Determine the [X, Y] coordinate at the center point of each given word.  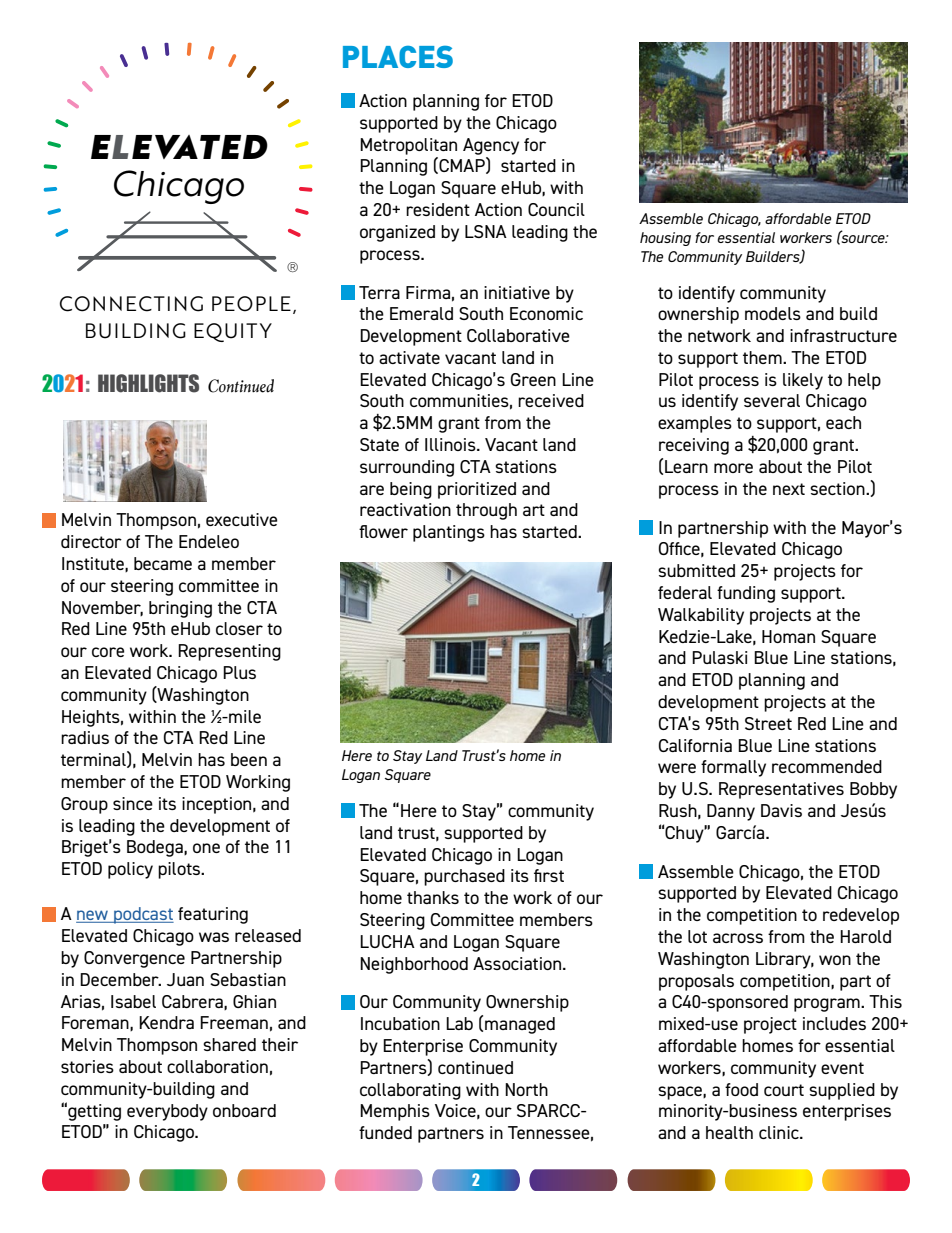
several [772, 400]
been [249, 759]
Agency [491, 146]
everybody [167, 1112]
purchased [464, 877]
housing [665, 239]
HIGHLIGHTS [148, 383]
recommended [827, 766]
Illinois [451, 444]
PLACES [398, 57]
